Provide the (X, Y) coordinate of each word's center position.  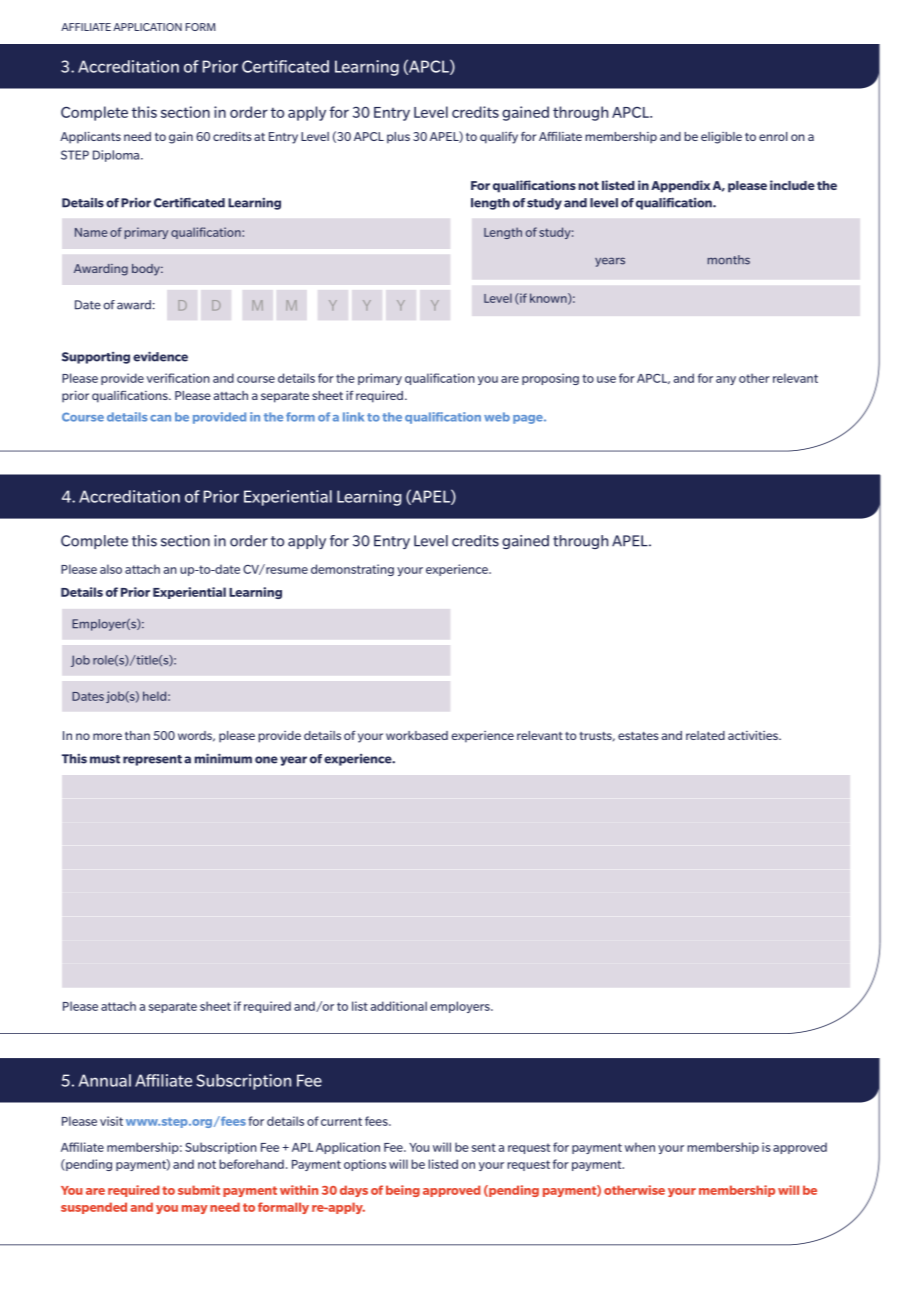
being (403, 1191)
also (111, 569)
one (266, 760)
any (726, 380)
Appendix (680, 186)
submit (199, 1190)
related (705, 735)
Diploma (117, 156)
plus (398, 138)
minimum (223, 758)
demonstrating (352, 570)
